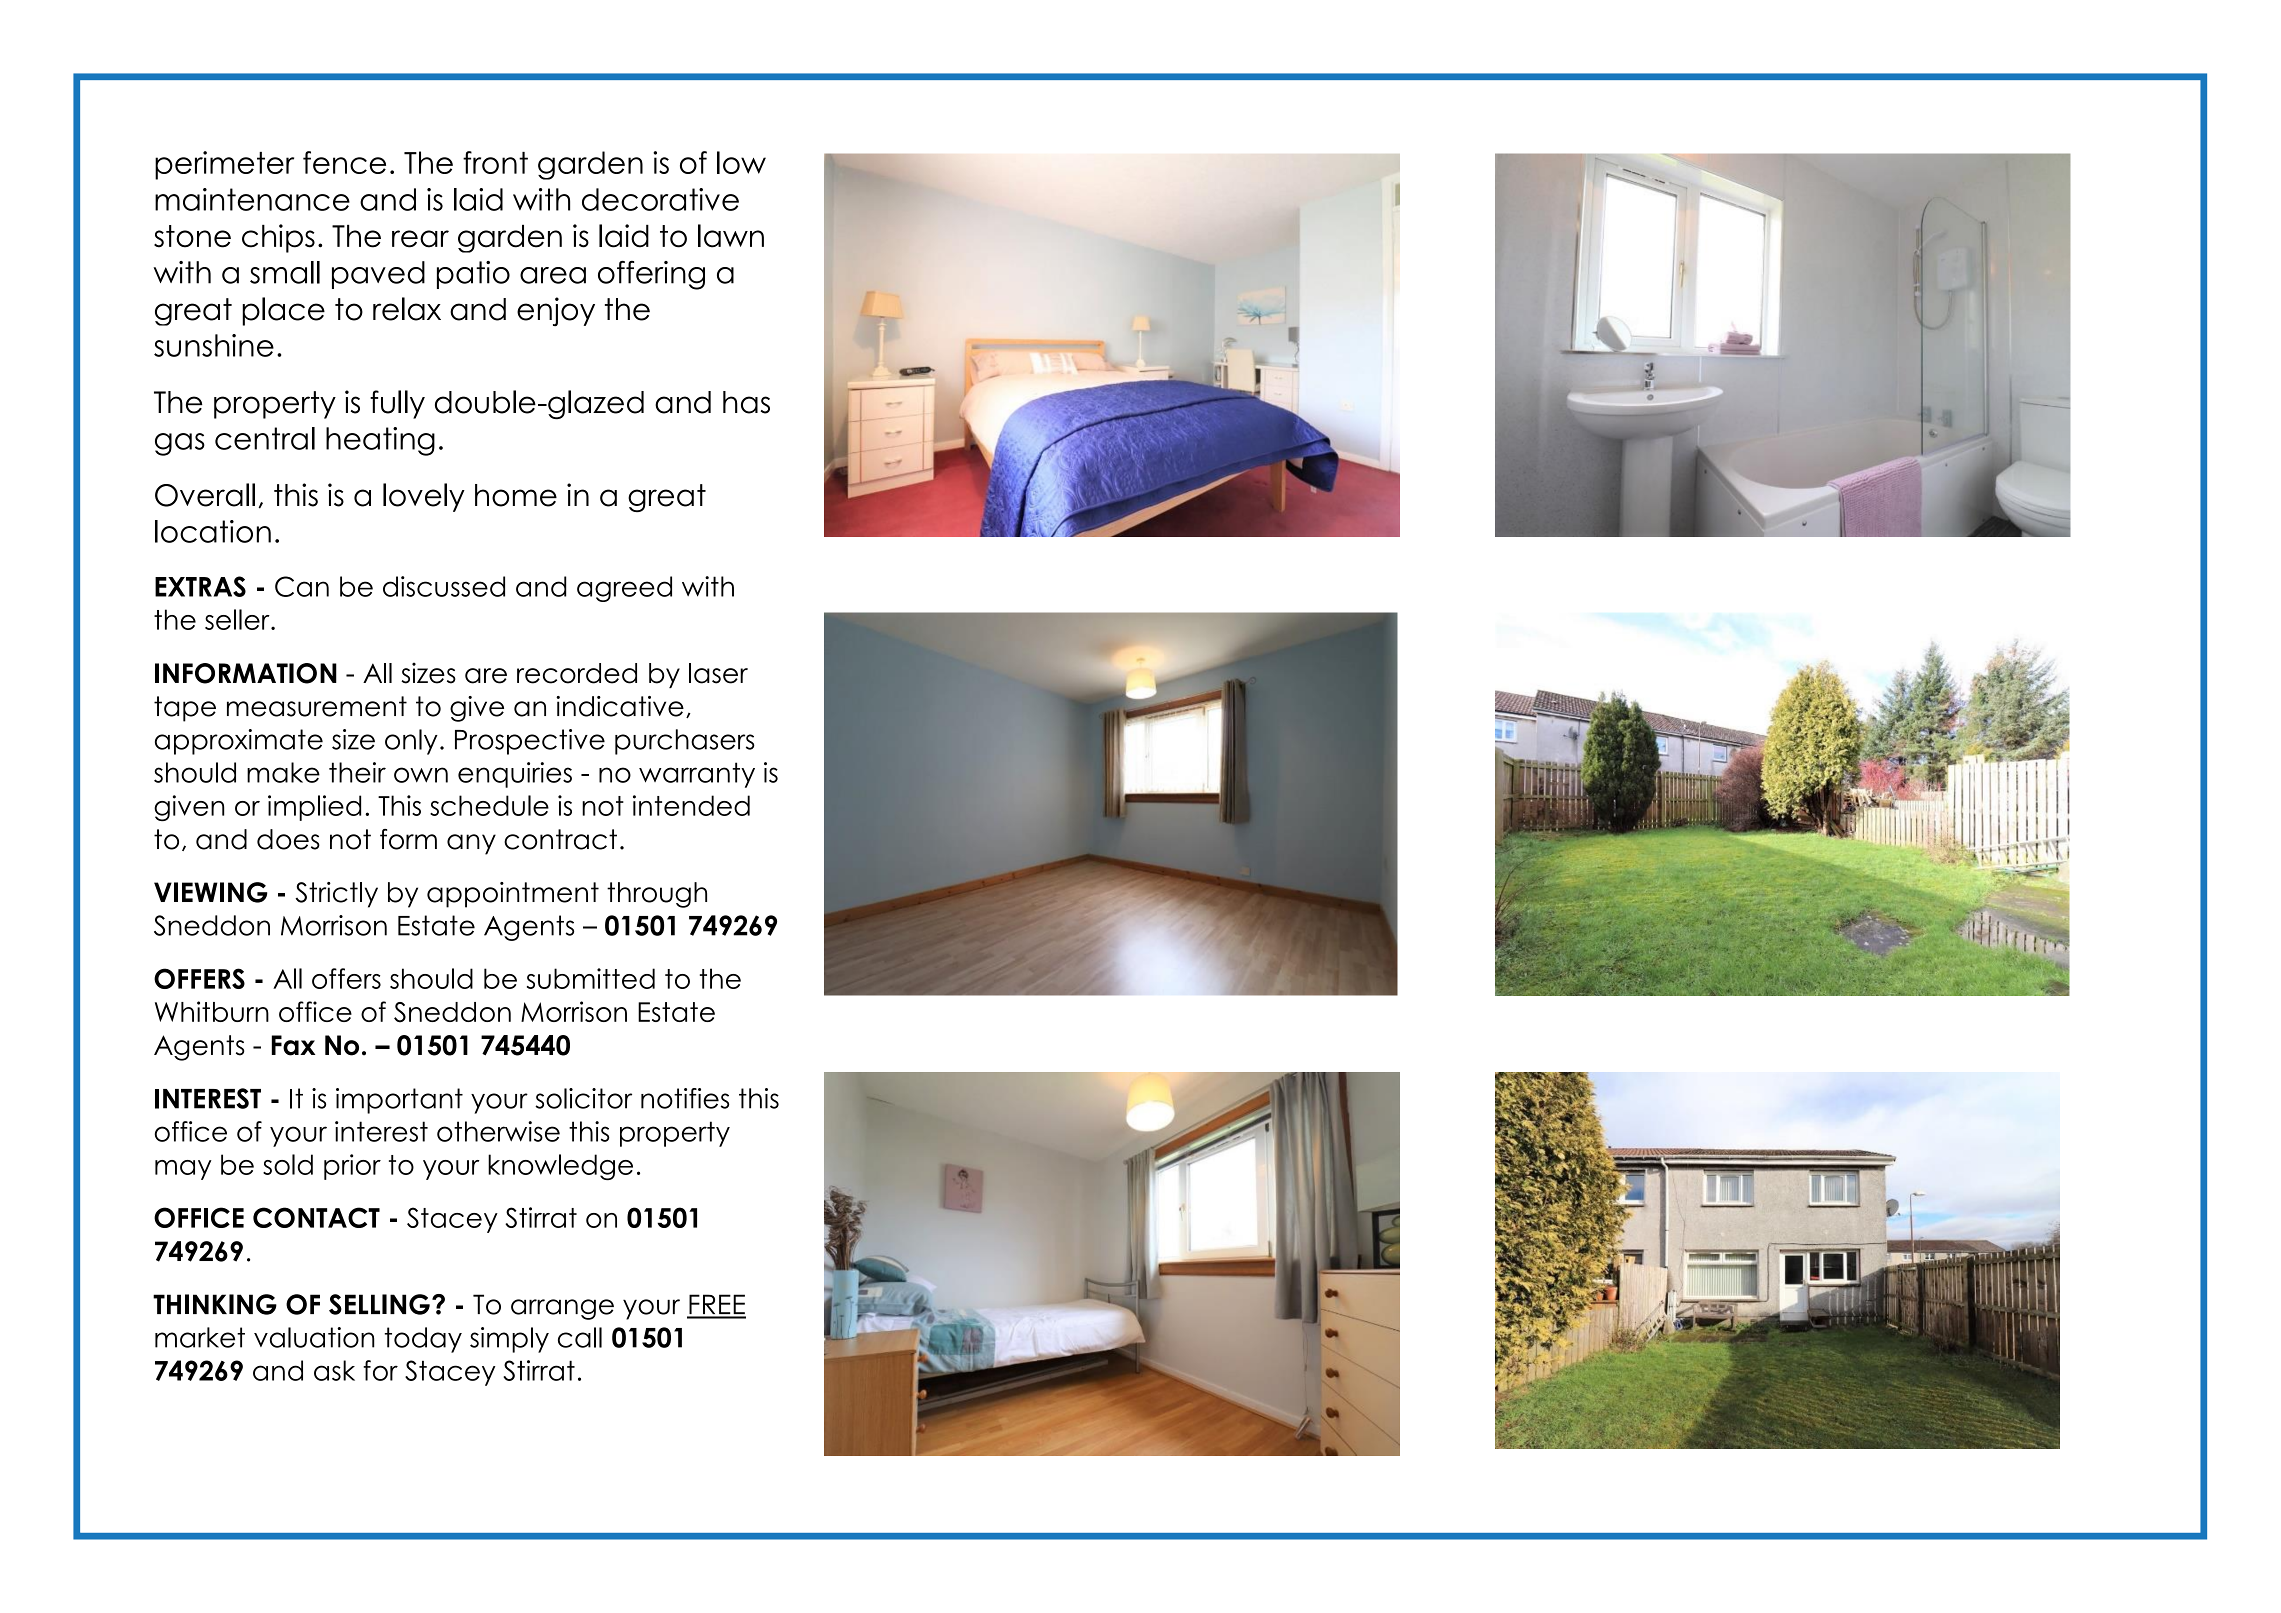  What do you see at coordinates (697, 775) in the document?
I see `warranty` at bounding box center [697, 775].
